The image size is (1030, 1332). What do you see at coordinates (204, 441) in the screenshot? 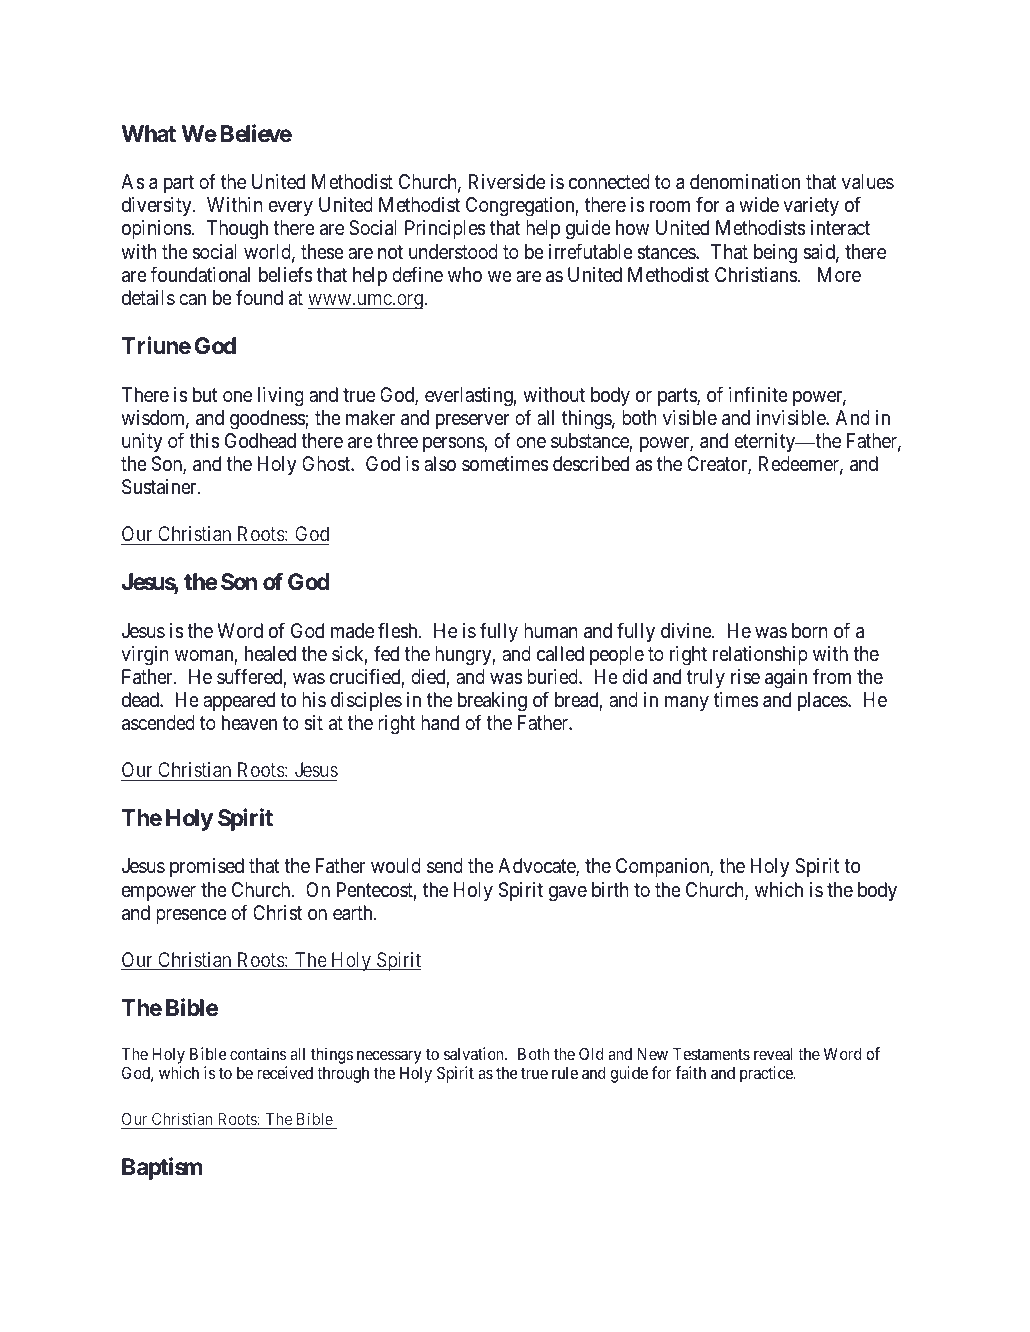
I see `this` at bounding box center [204, 441].
